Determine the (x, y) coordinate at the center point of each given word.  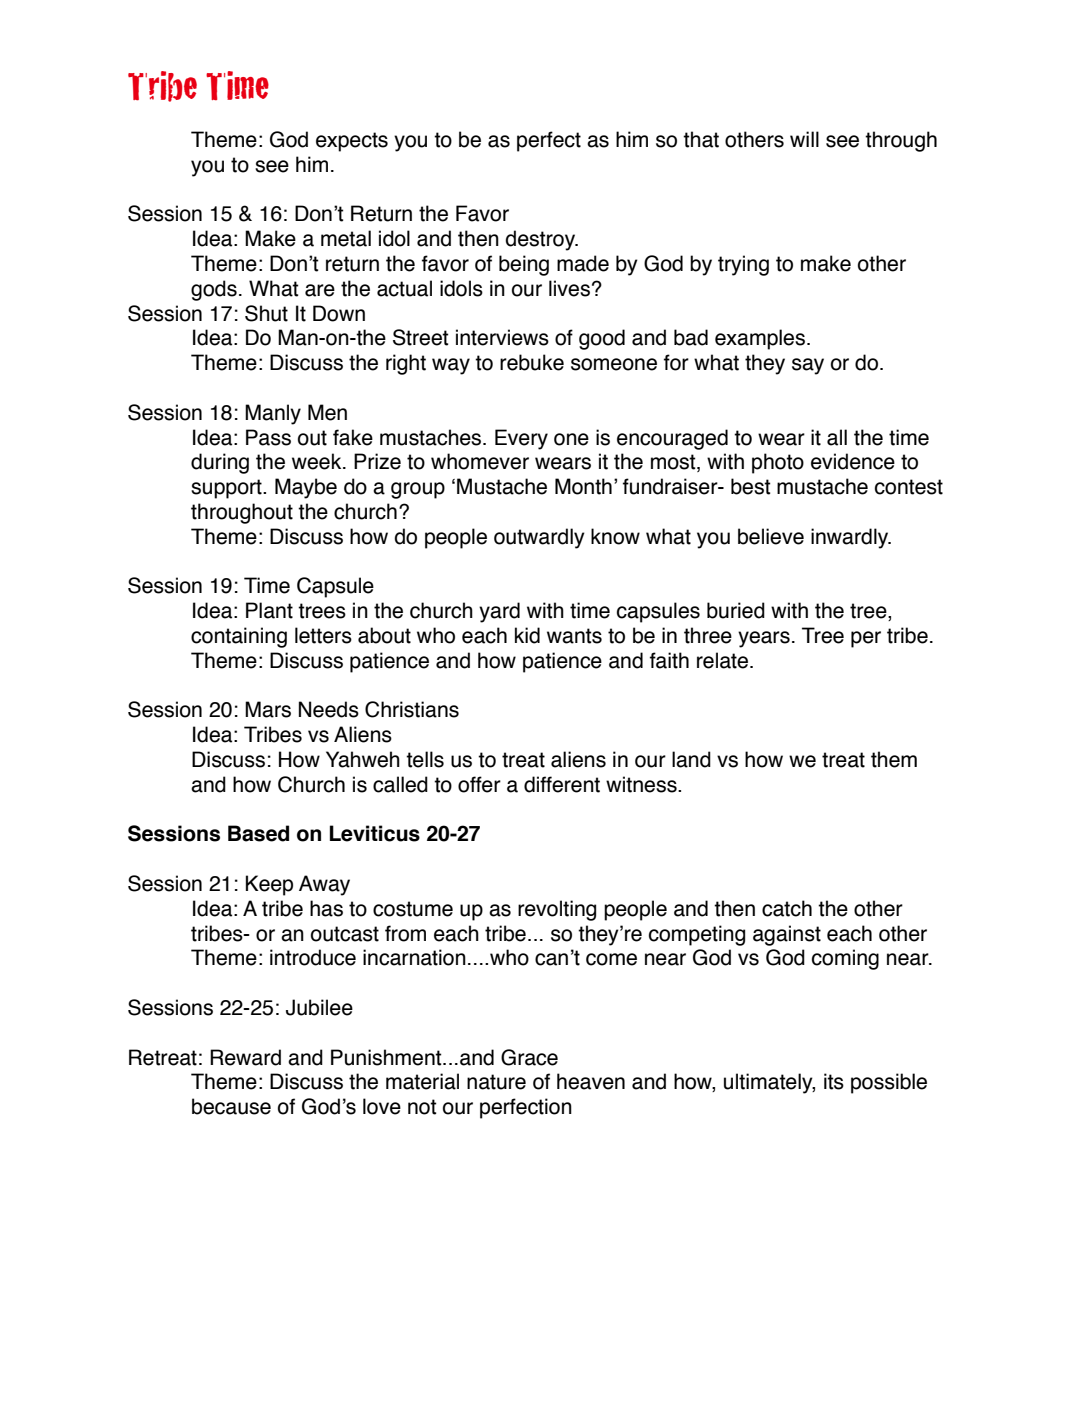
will (804, 139)
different (562, 784)
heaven (591, 1081)
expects (352, 142)
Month (583, 486)
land (691, 759)
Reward (245, 1057)
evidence (853, 461)
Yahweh (363, 759)
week (318, 461)
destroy (541, 240)
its (834, 1081)
